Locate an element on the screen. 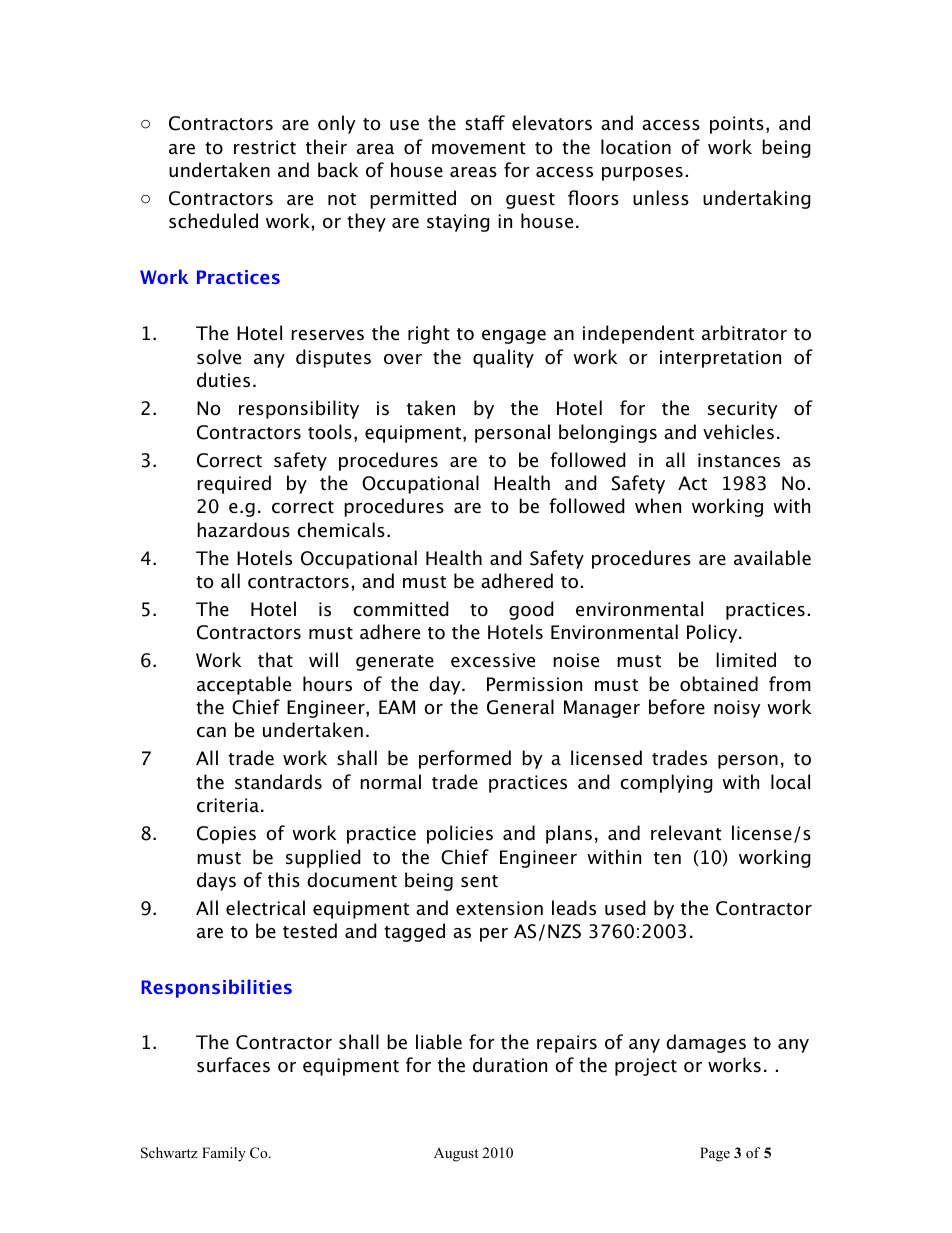 Image resolution: width=952 pixels, height=1233 pixels. August is located at coordinates (456, 1155).
